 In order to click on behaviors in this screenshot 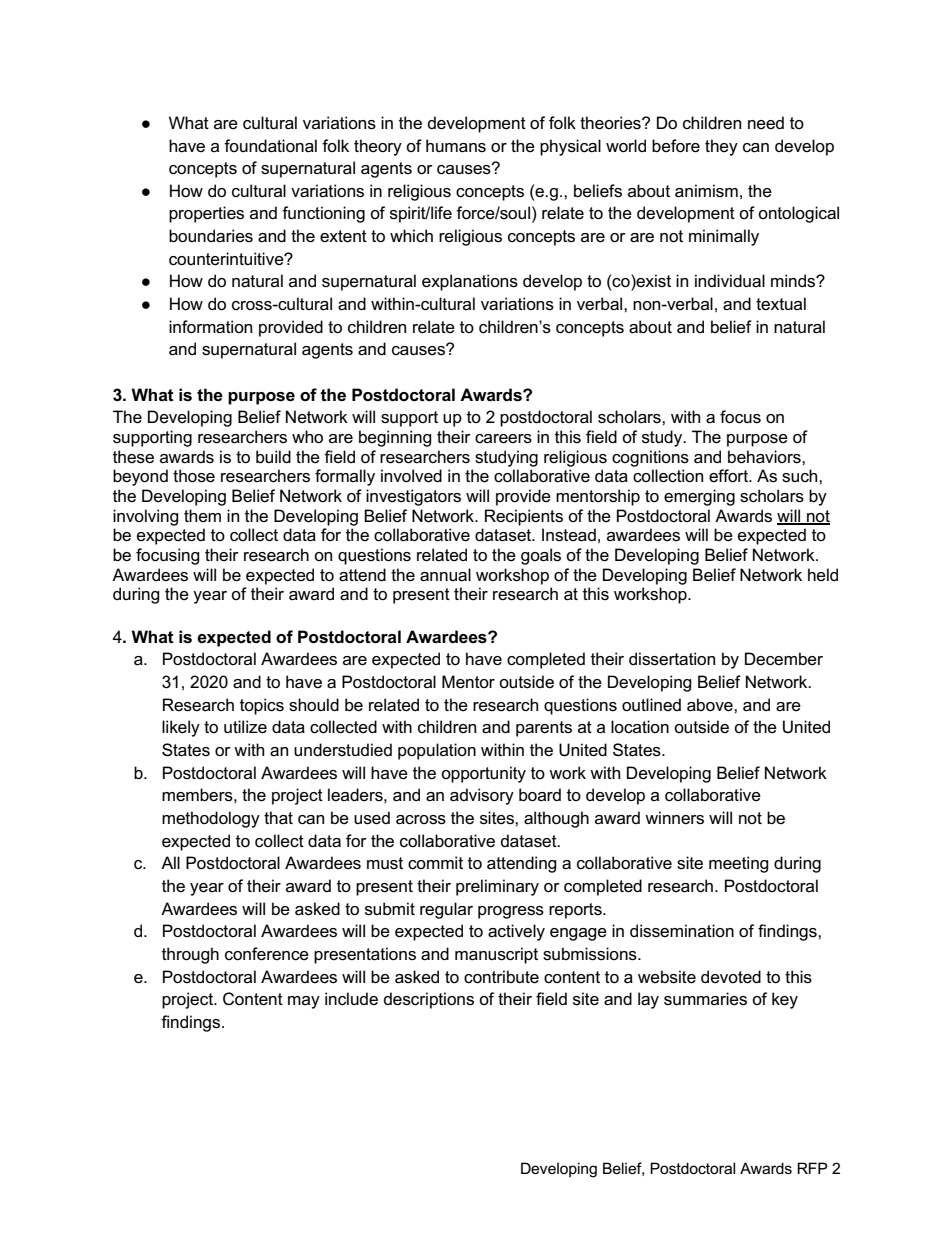, I will do `click(765, 457)`.
